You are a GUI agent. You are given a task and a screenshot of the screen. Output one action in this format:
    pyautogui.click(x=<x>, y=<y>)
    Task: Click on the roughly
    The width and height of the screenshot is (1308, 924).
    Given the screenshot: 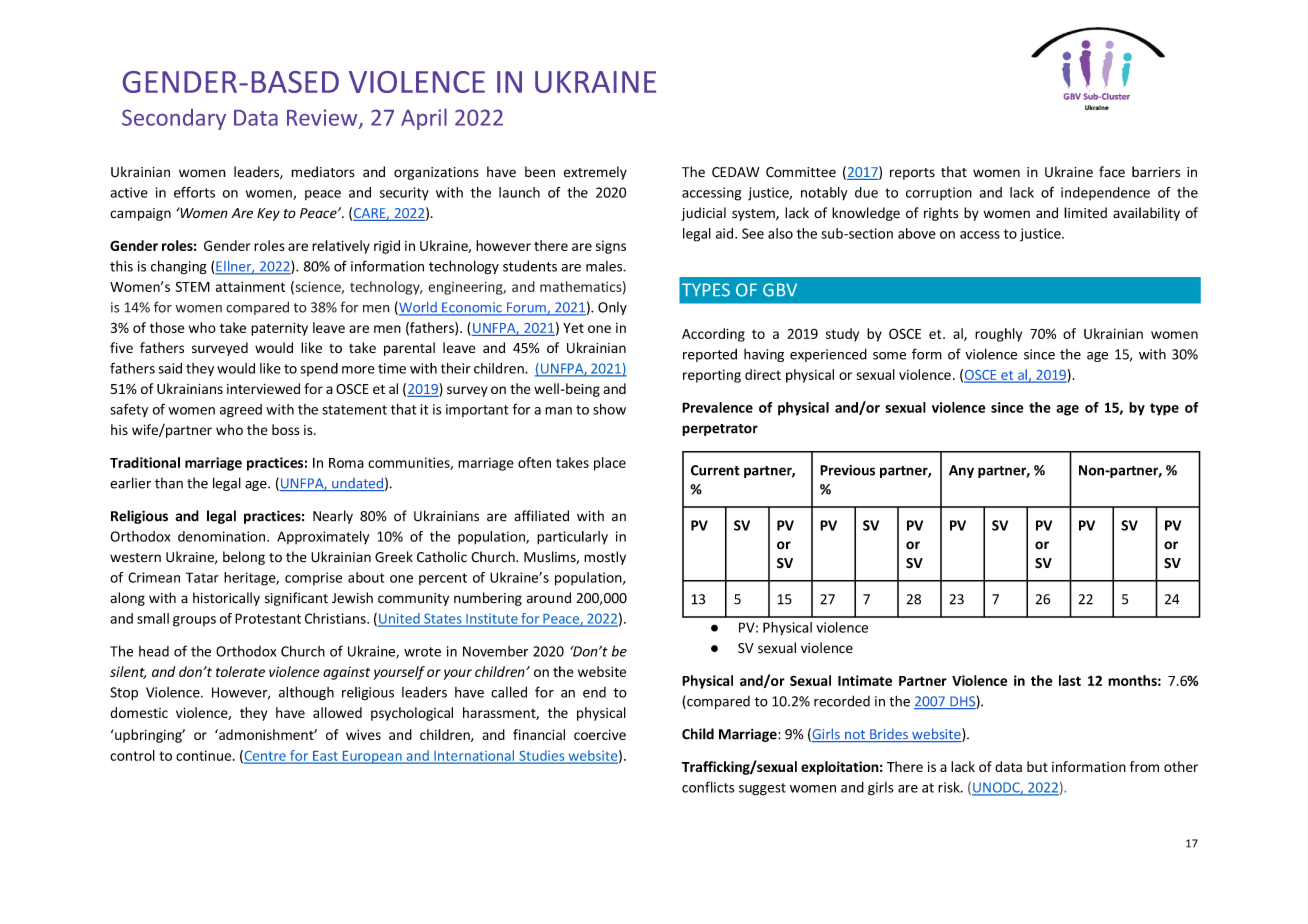 What is the action you would take?
    pyautogui.click(x=998, y=335)
